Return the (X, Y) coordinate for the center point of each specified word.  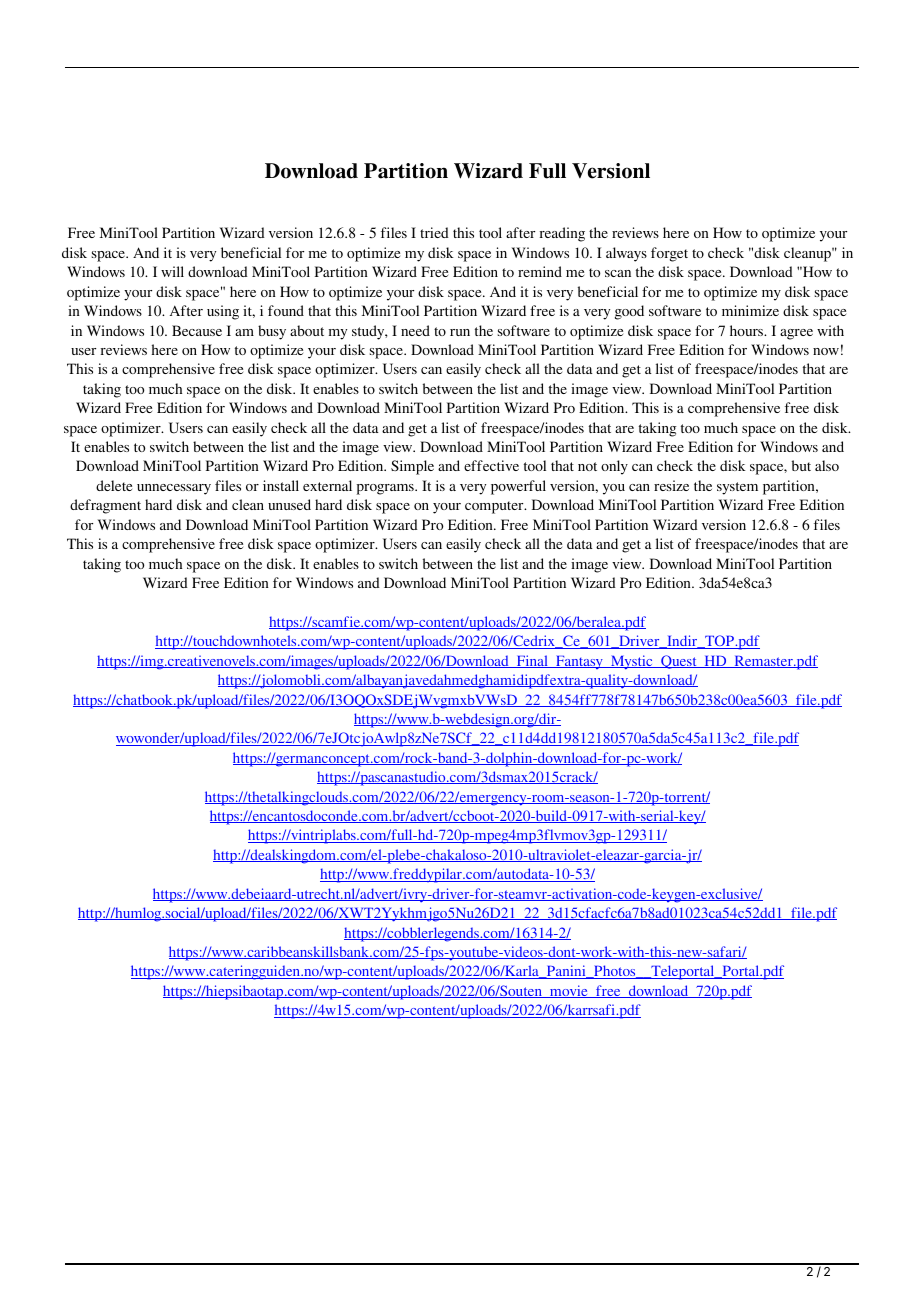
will (172, 271)
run (460, 332)
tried (434, 232)
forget (669, 254)
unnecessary (174, 489)
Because (197, 330)
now (826, 351)
